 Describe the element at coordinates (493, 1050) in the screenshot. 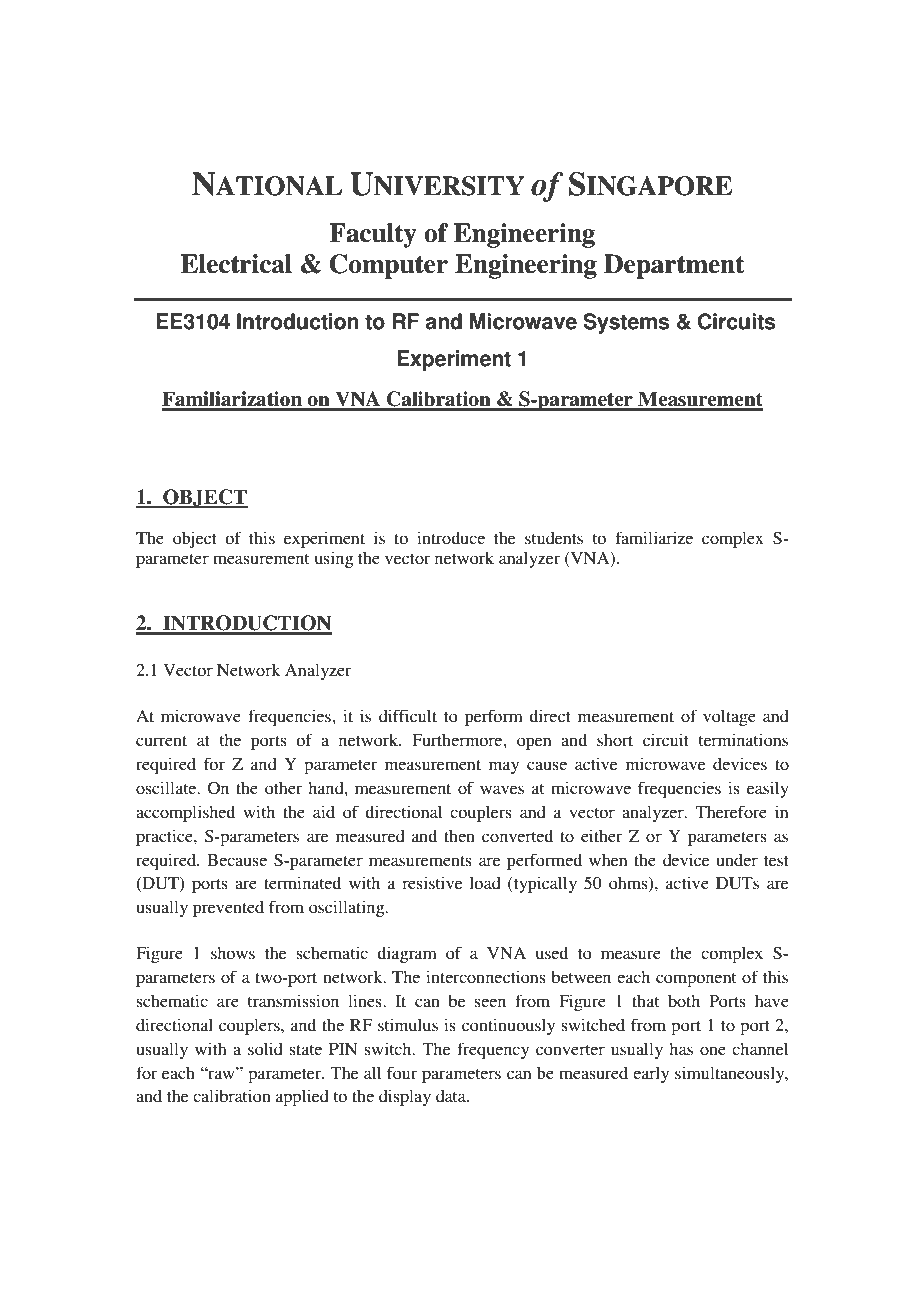

I see `frequency` at that location.
